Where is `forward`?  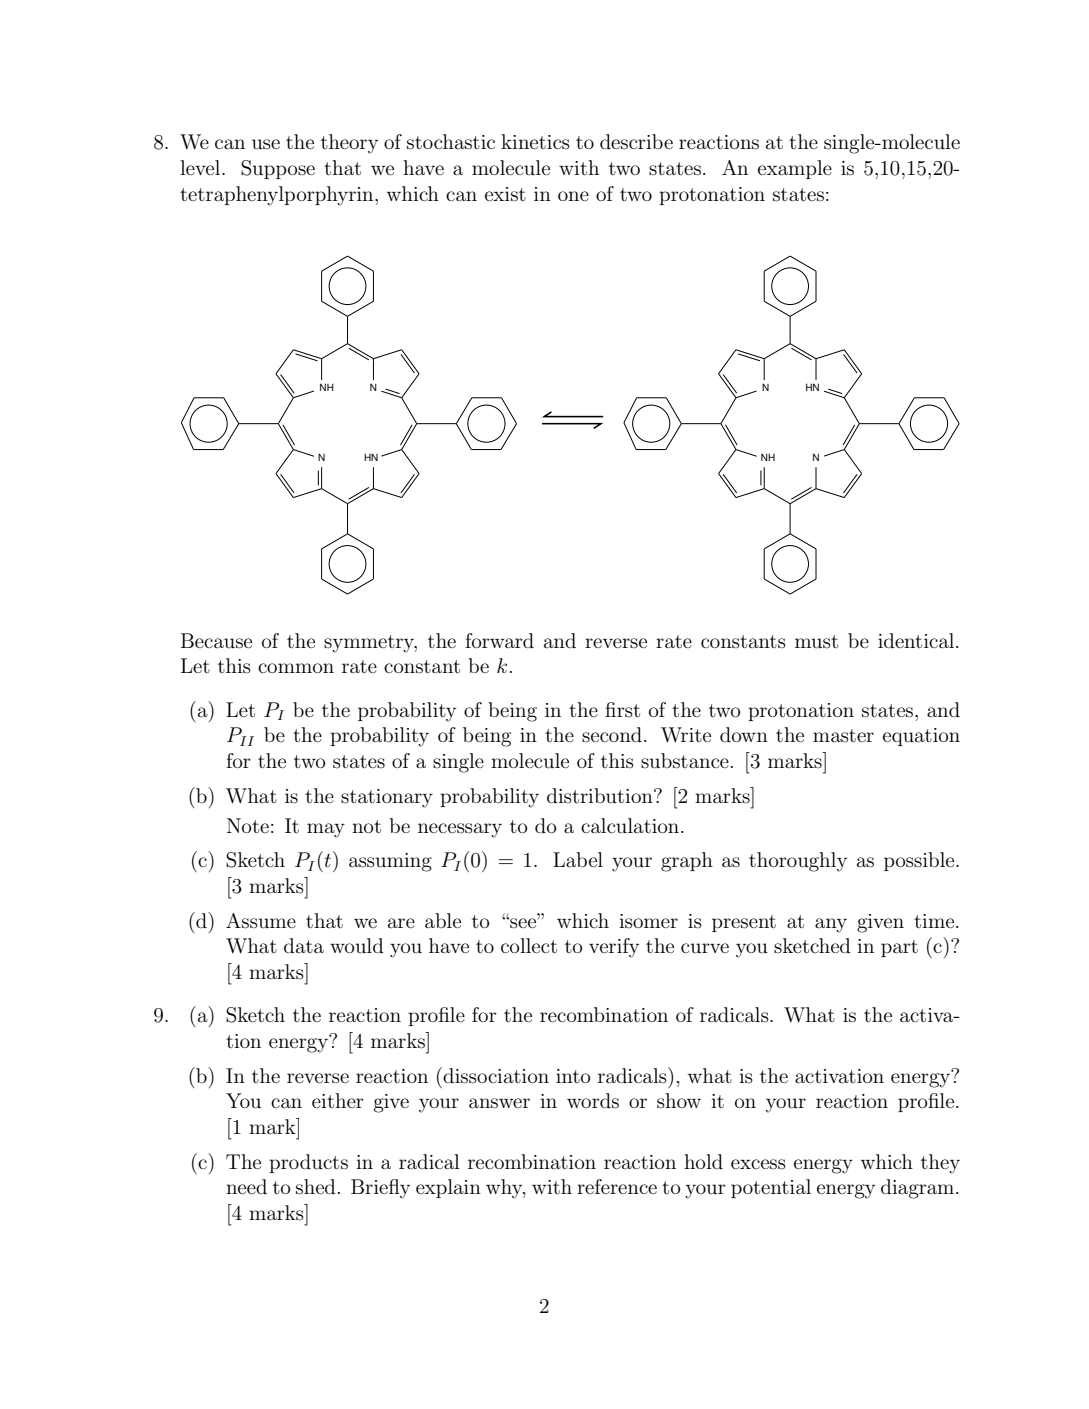
forward is located at coordinates (499, 641).
